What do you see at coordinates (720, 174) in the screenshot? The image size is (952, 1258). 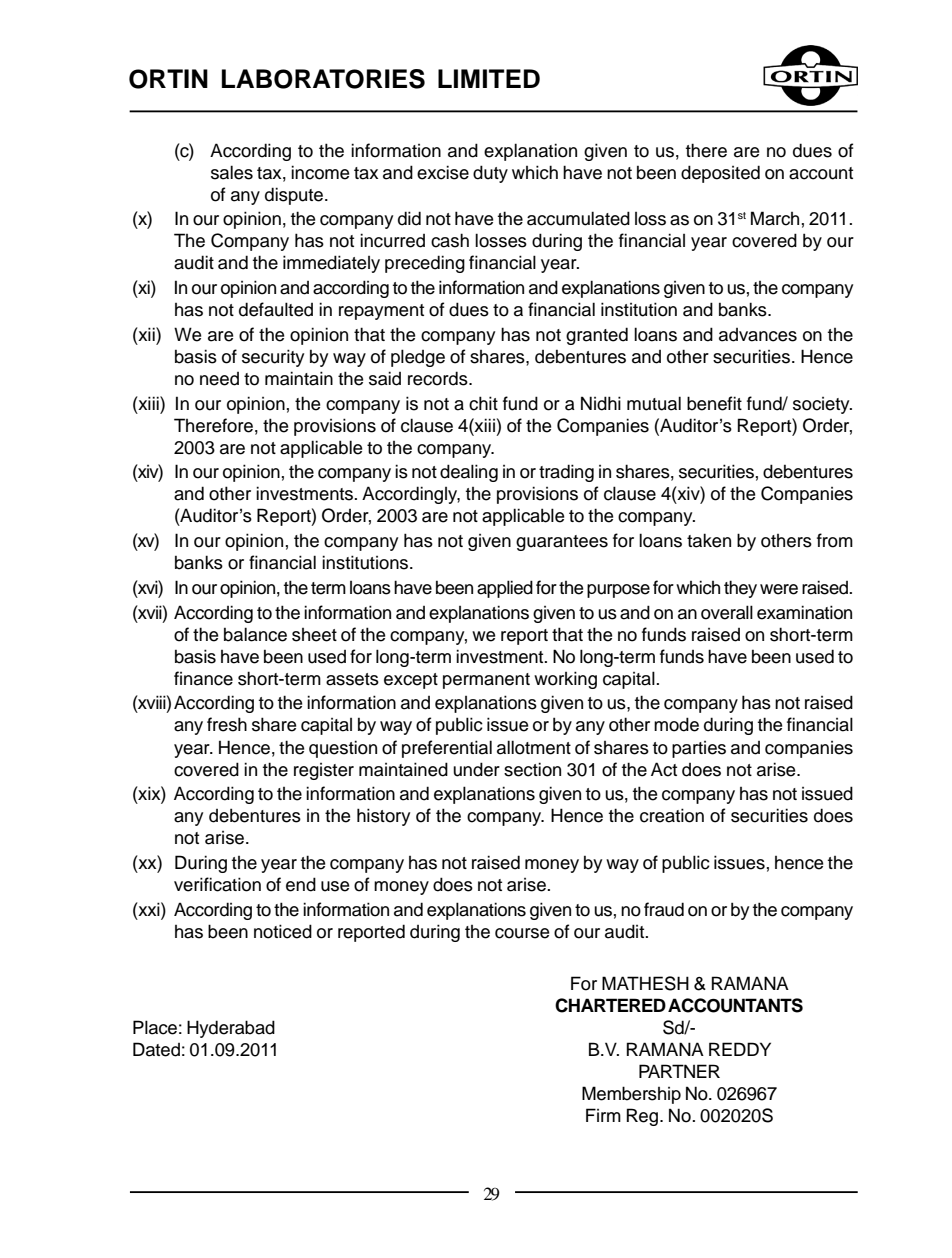 I see `deposited` at bounding box center [720, 174].
